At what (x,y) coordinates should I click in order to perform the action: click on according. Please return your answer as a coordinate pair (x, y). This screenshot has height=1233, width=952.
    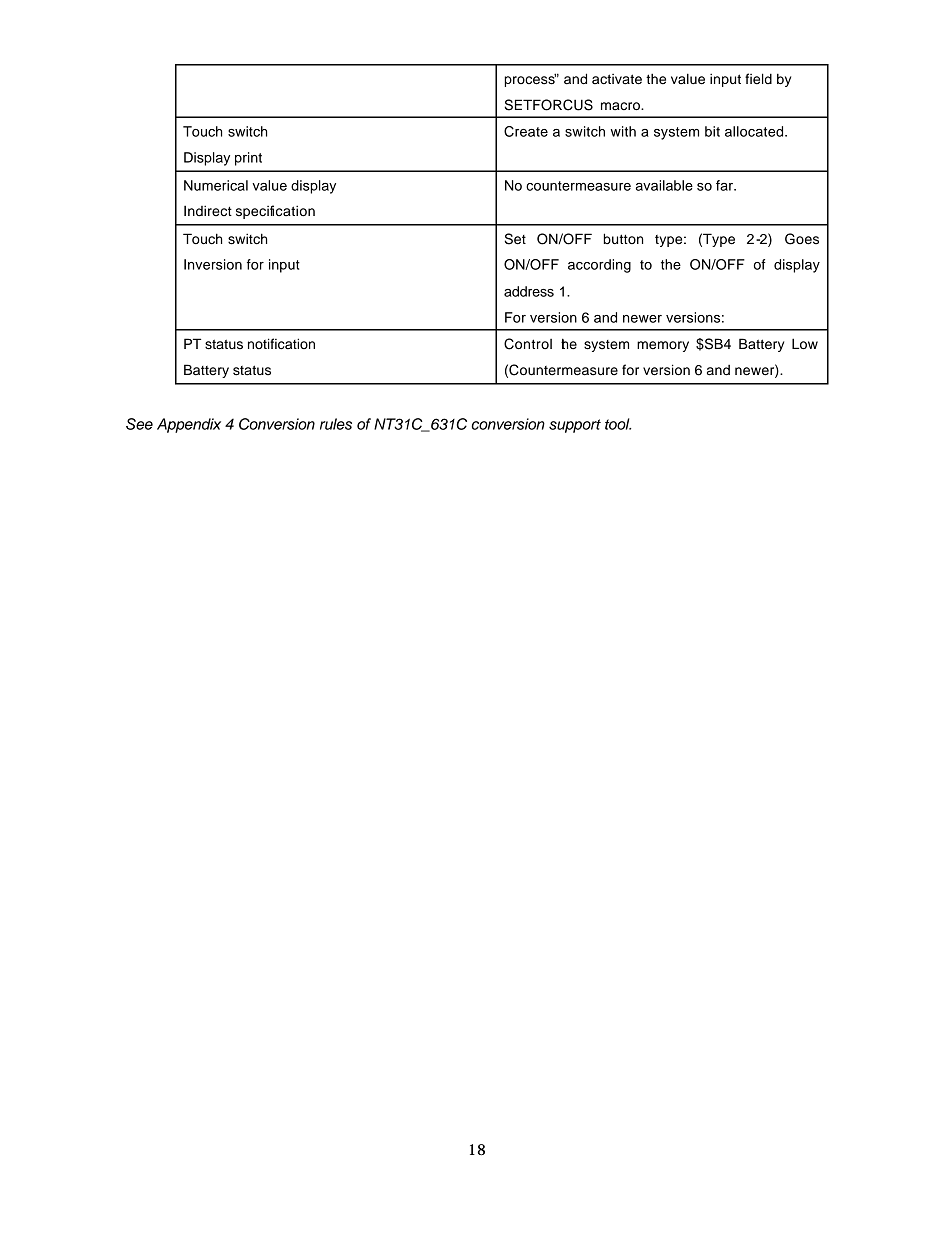
    Looking at the image, I should click on (599, 266).
